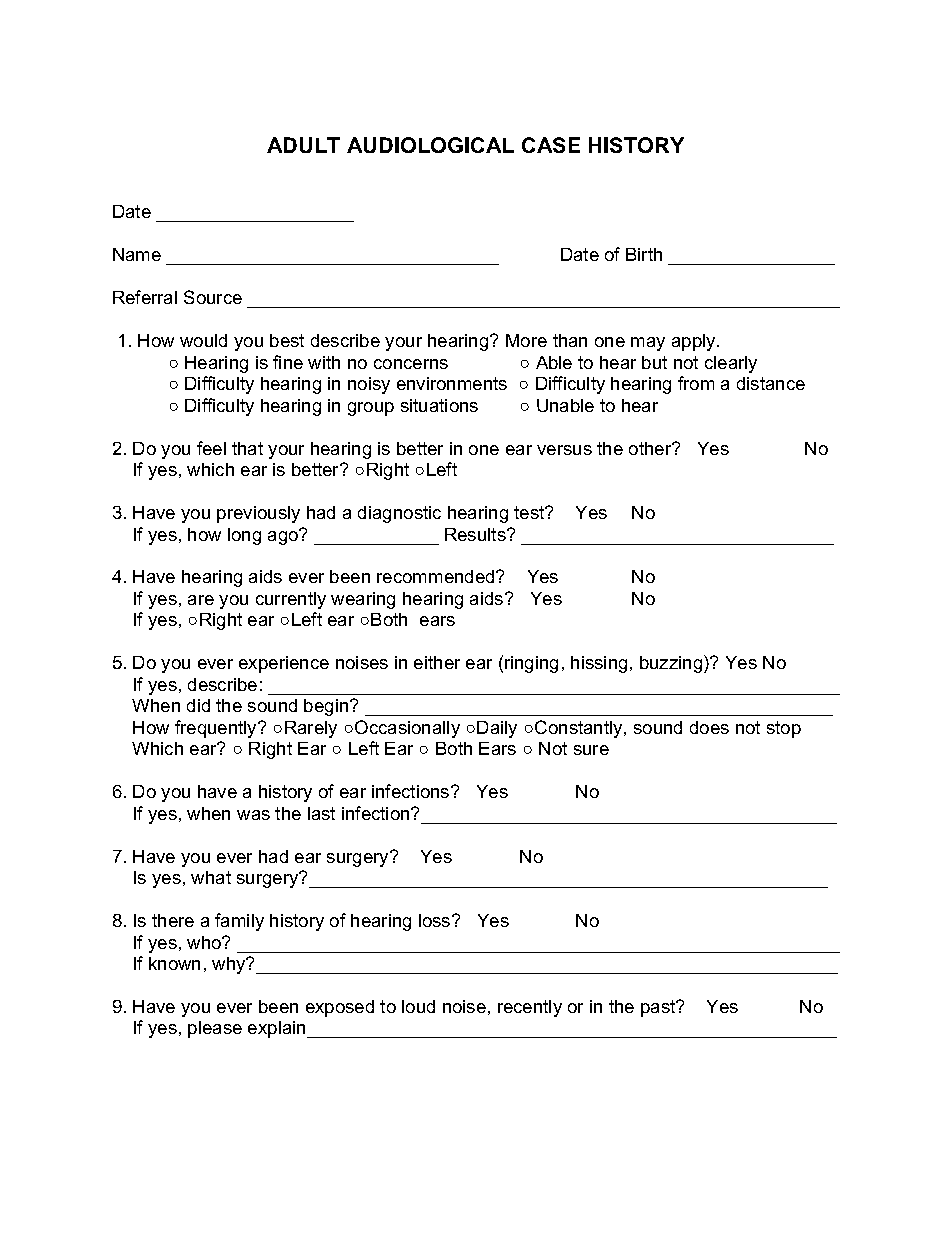 This page has width=952, height=1233. I want to click on CASE, so click(551, 145).
